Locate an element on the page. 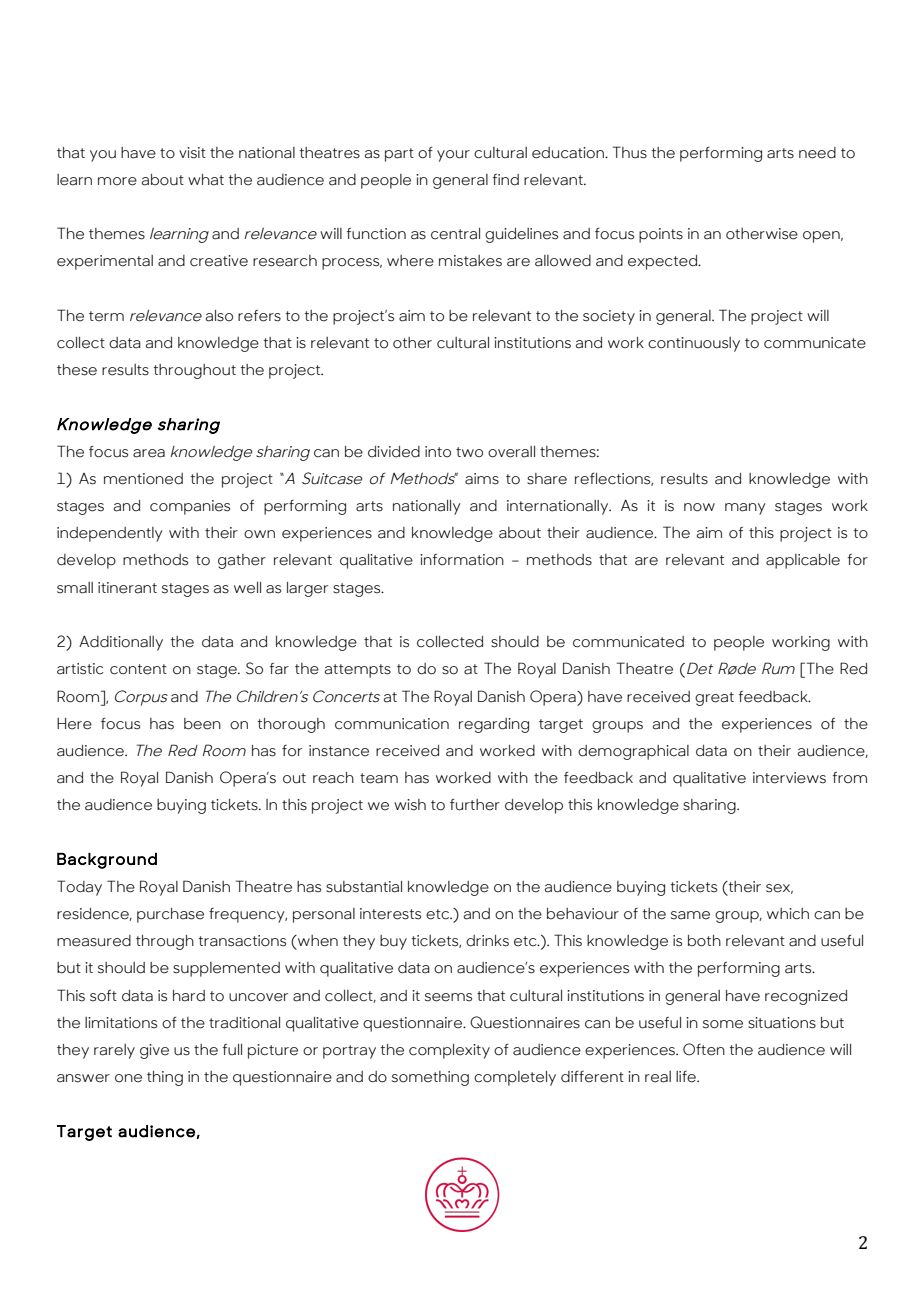  give is located at coordinates (154, 1051).
